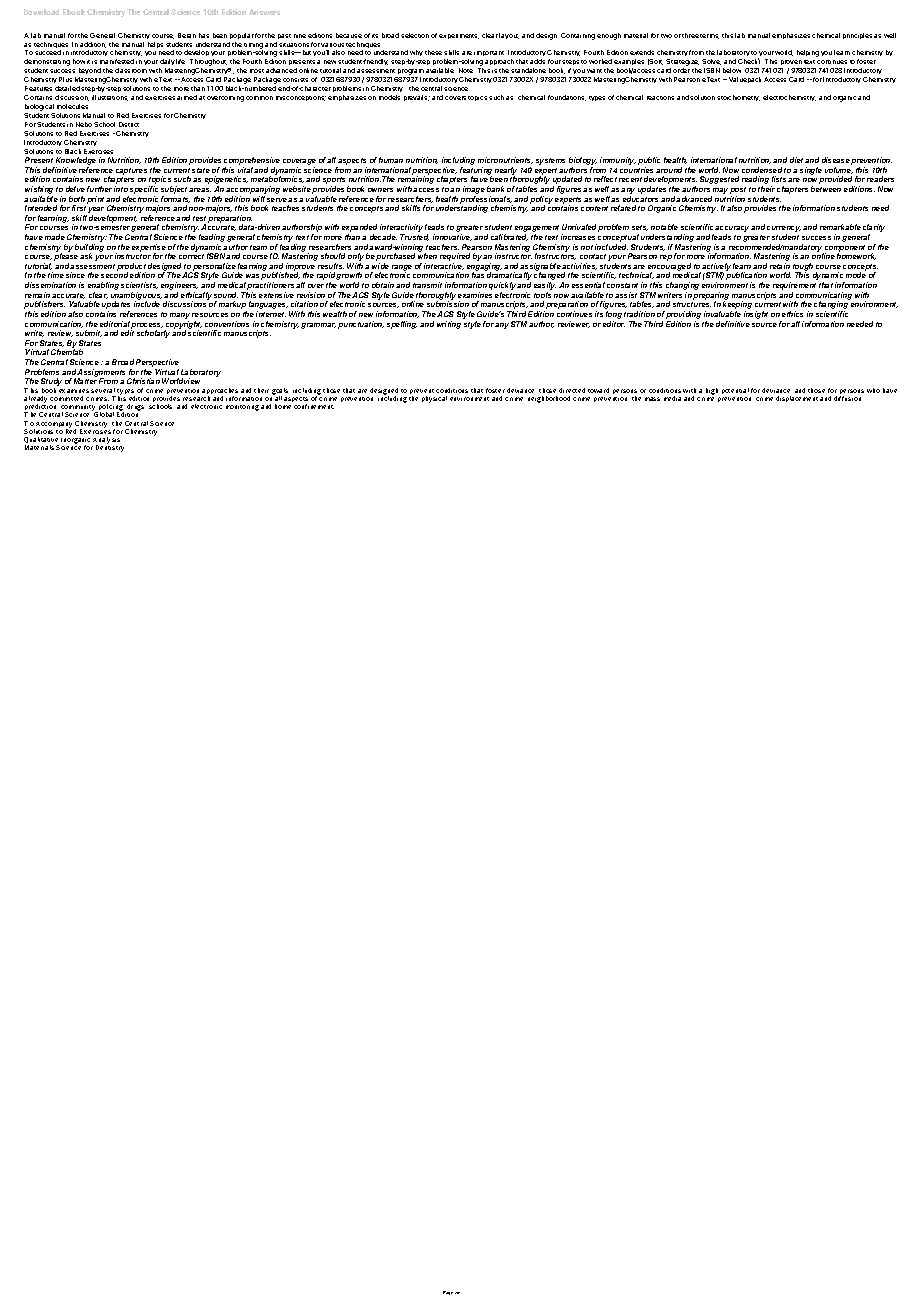 The image size is (924, 1309). I want to click on proven, so click(790, 64).
